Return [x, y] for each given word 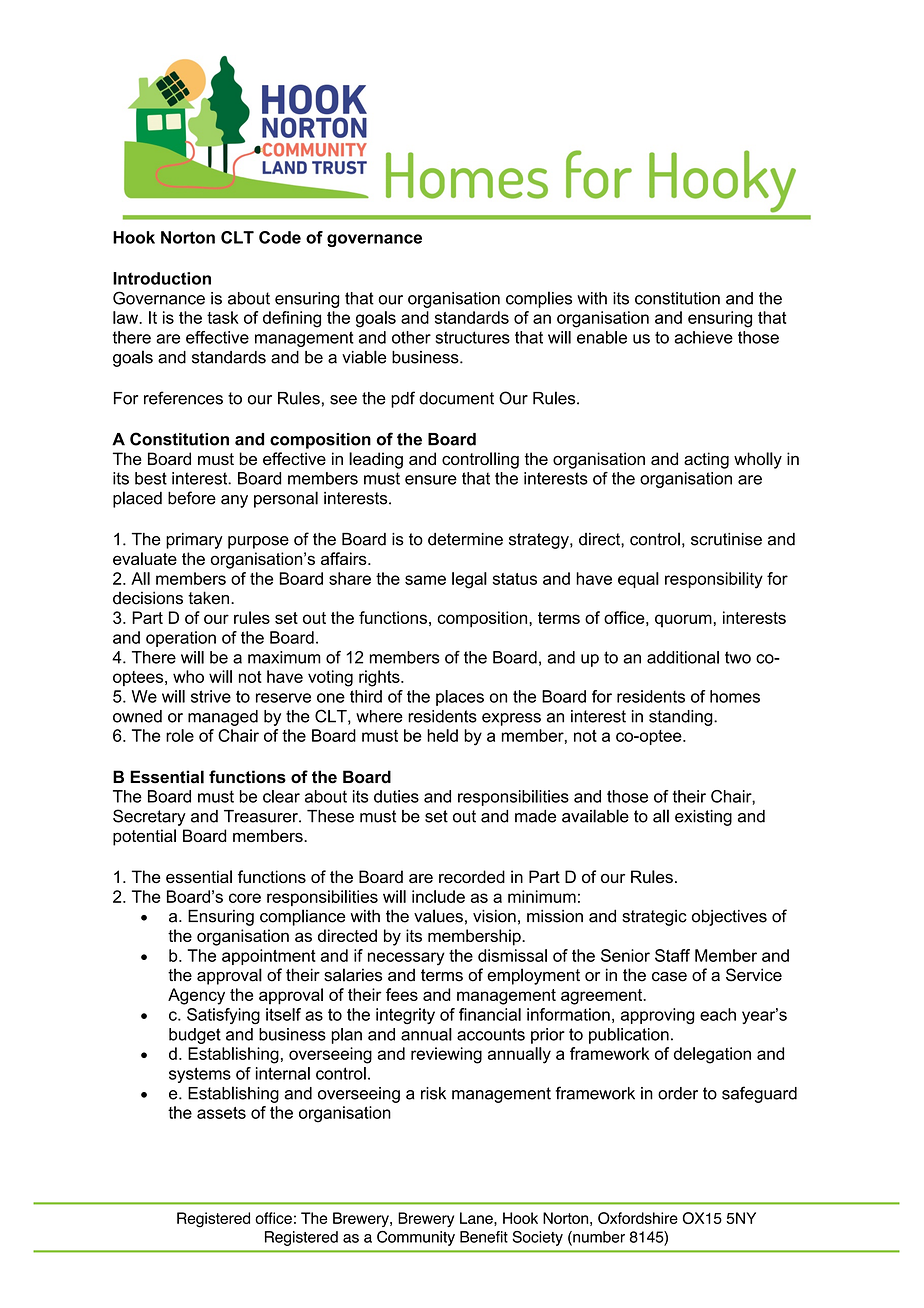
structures [472, 337]
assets [221, 1113]
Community [416, 1238]
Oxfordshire [638, 1218]
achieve [704, 337]
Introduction [162, 278]
